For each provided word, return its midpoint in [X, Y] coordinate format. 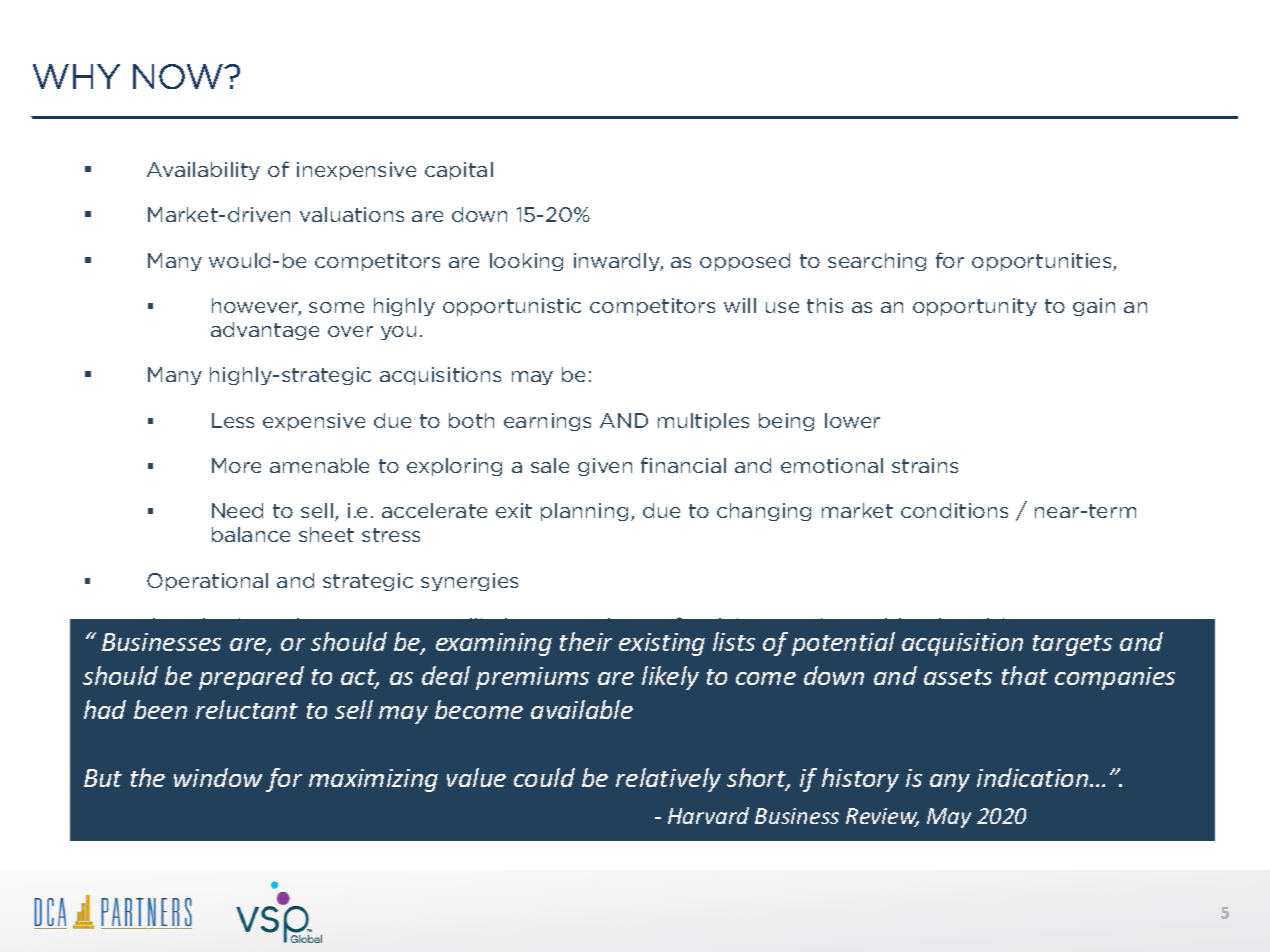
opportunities [1043, 262]
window [218, 777]
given [605, 467]
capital [459, 171]
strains [925, 465]
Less [233, 420]
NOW [179, 76]
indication [1034, 777]
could [544, 777]
